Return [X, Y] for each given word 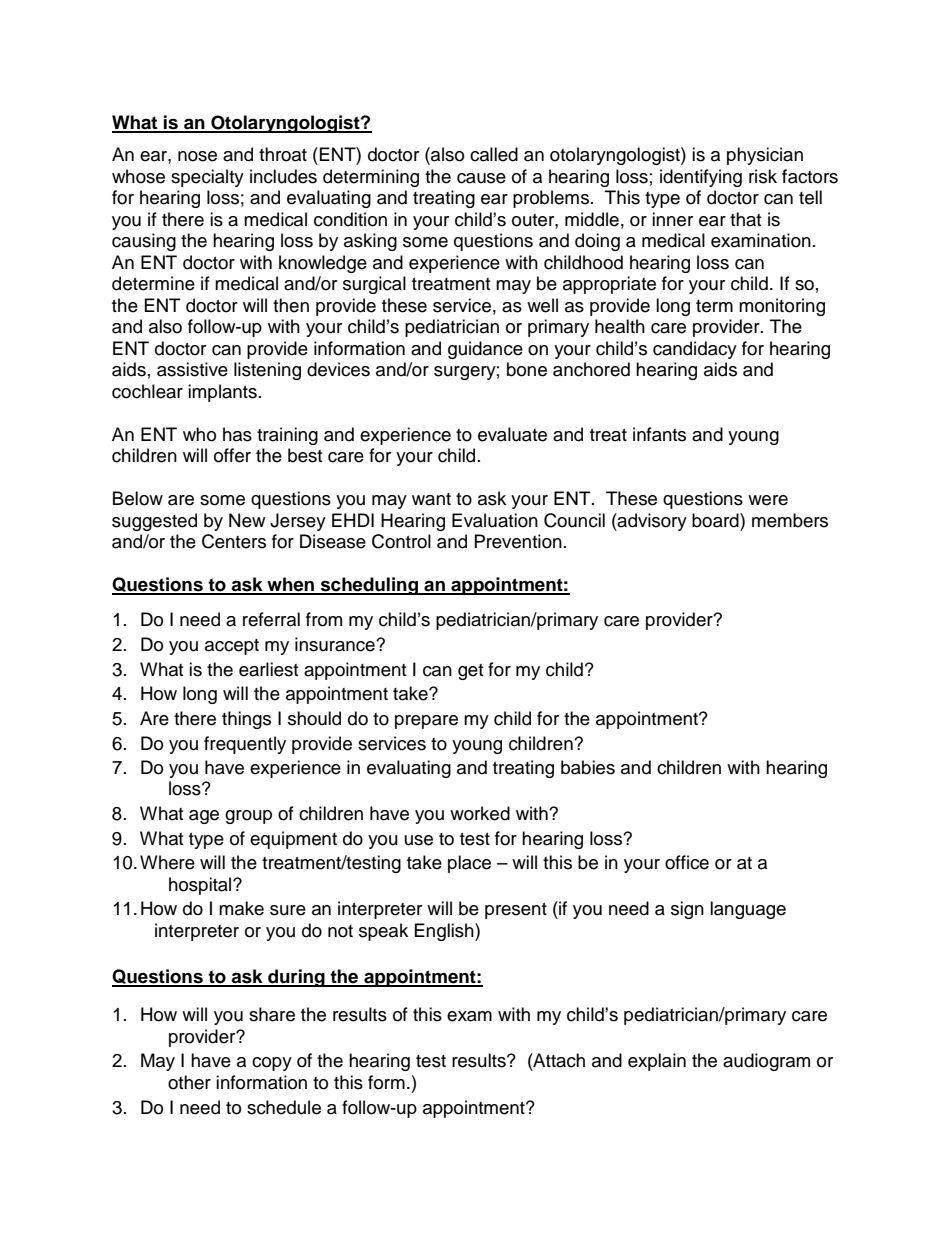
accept [232, 647]
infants [659, 434]
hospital [201, 886]
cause [481, 178]
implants [222, 393]
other [189, 1082]
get [470, 672]
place [469, 864]
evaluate [512, 434]
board [716, 520]
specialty [207, 178]
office [687, 862]
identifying [701, 178]
